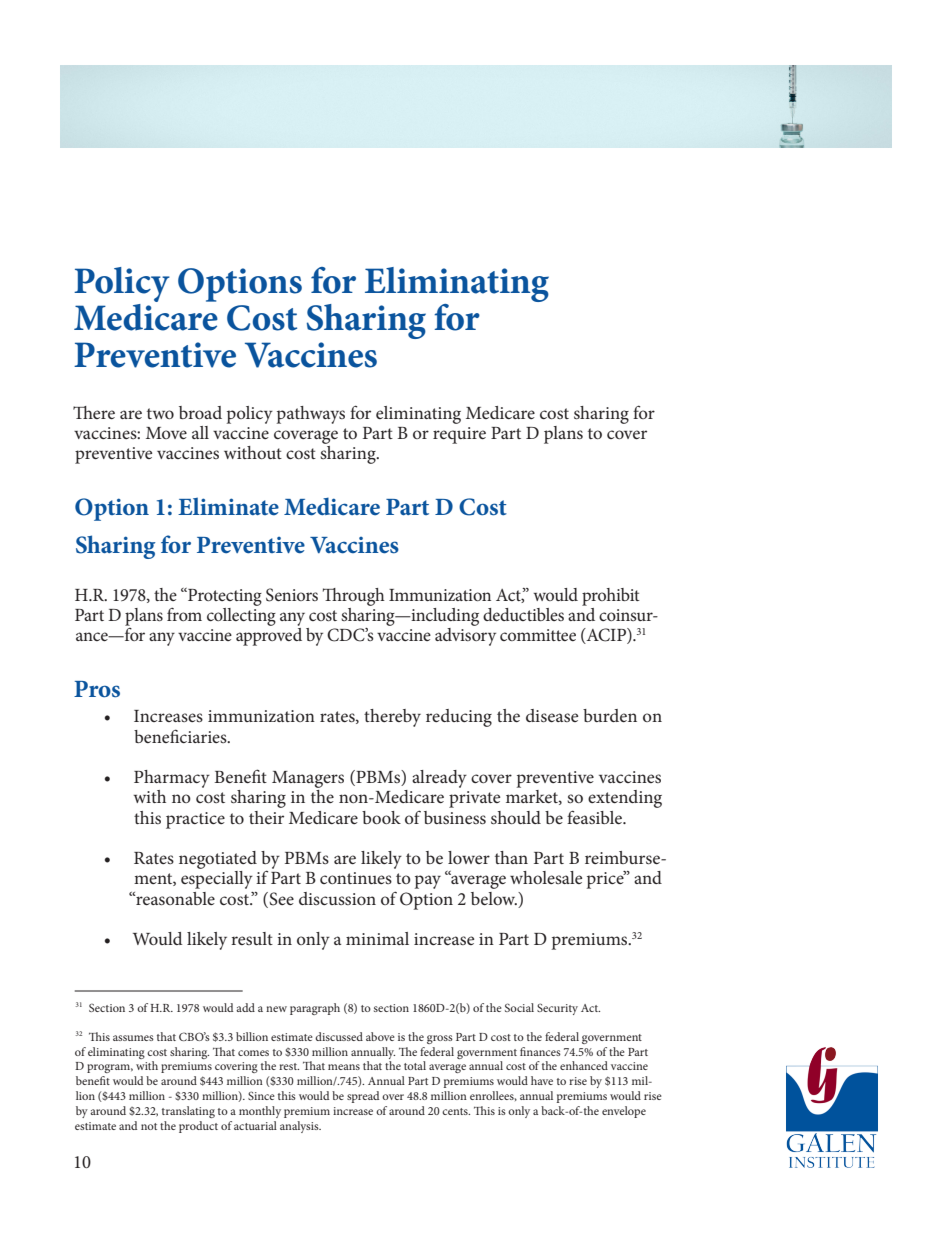 The height and width of the page is (1233, 952). I want to click on pathways, so click(311, 415).
